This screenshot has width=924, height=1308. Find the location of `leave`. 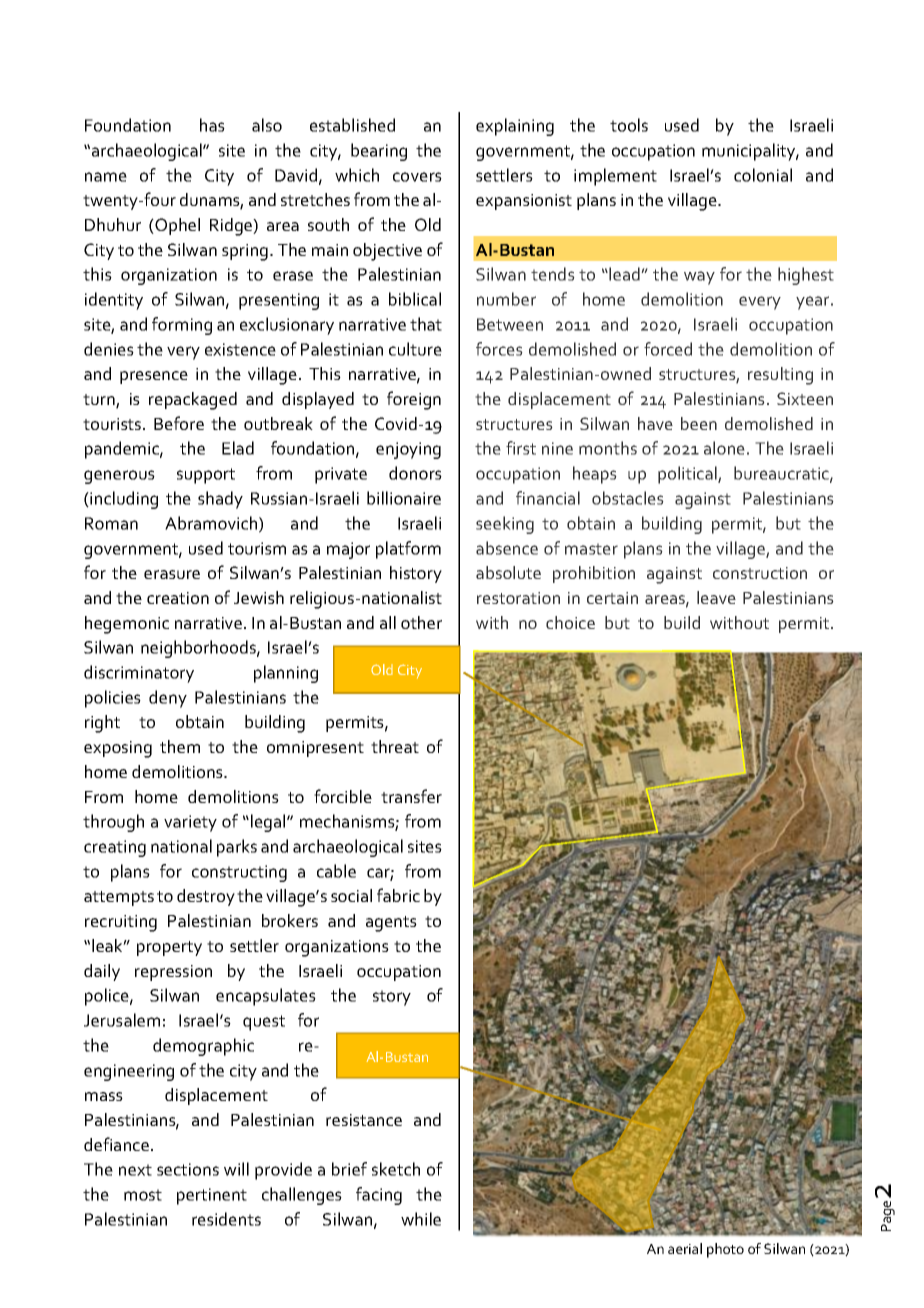

leave is located at coordinates (716, 597).
